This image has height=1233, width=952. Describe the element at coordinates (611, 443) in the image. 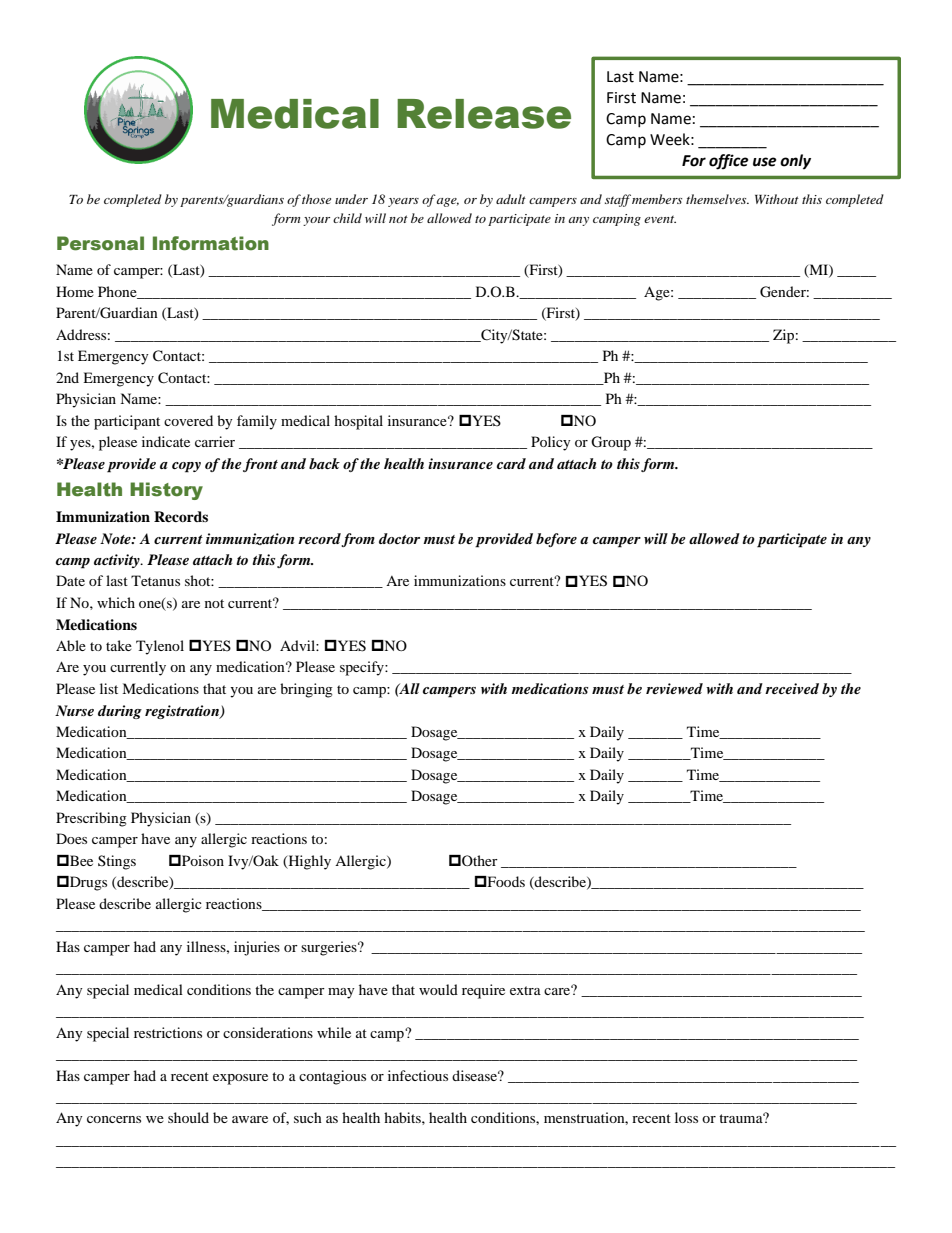

I see `Group` at that location.
